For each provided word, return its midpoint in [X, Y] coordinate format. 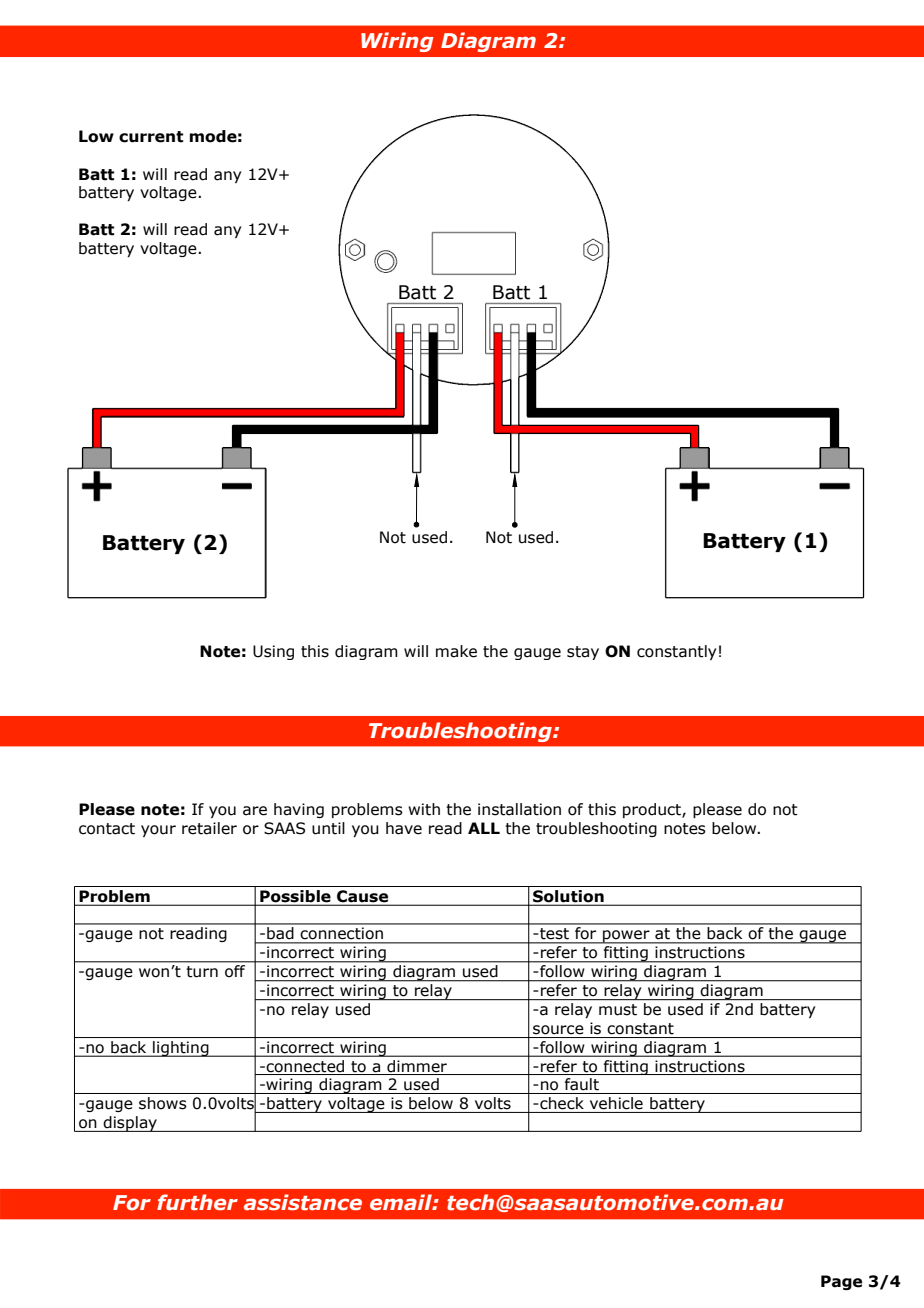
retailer [209, 828]
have [404, 828]
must [618, 1010]
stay [583, 653]
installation [519, 809]
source [558, 1030]
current [151, 137]
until [328, 828]
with [424, 809]
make [456, 651]
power [626, 937]
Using [273, 652]
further [197, 1202]
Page [841, 1282]
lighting [181, 1049]
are [255, 811]
